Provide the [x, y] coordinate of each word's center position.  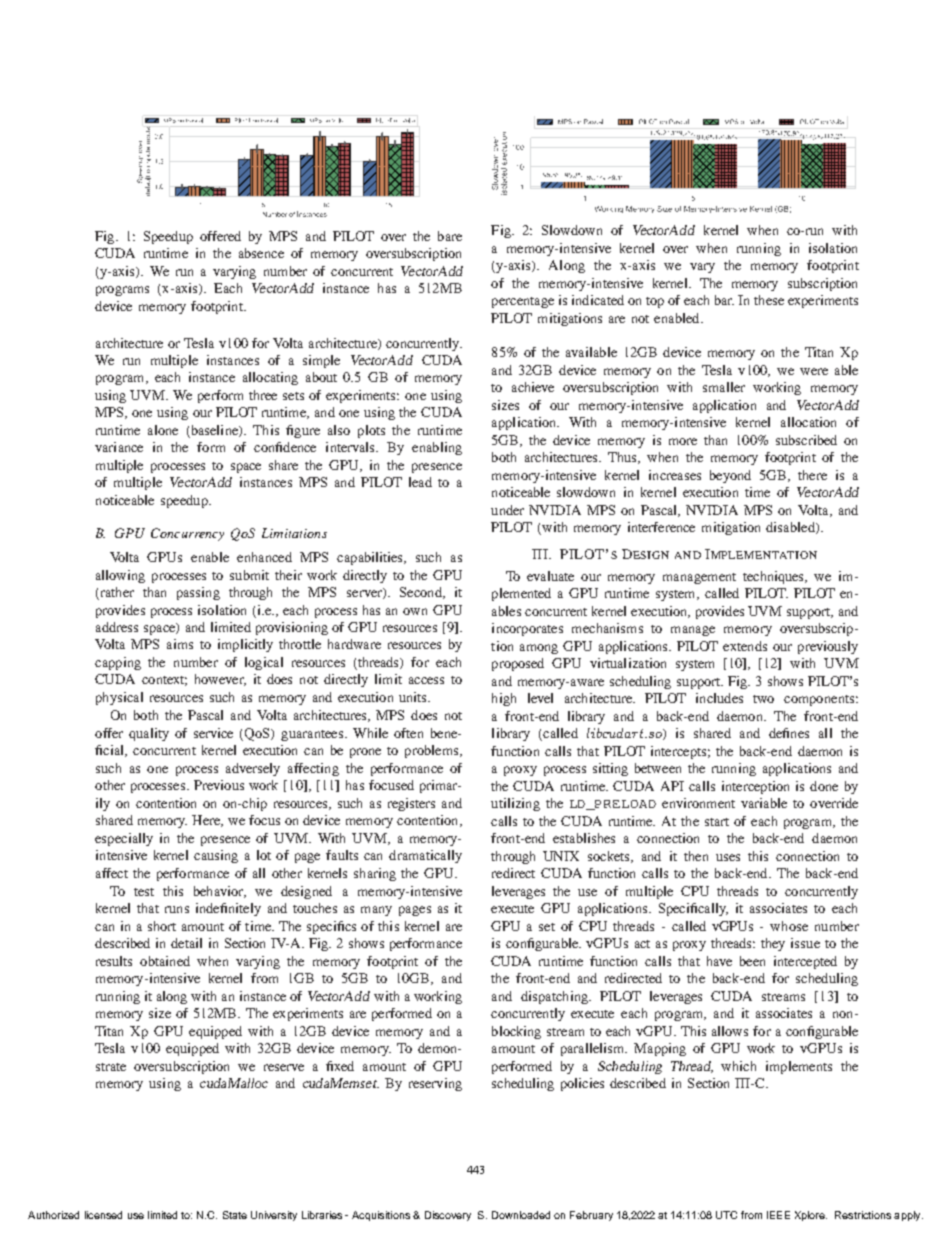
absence [261, 253]
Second [422, 593]
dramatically [425, 856]
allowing [120, 576]
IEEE [778, 1215]
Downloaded [521, 1215]
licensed [103, 1215]
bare [450, 236]
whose [789, 926]
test [144, 892]
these [769, 300]
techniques [775, 577]
